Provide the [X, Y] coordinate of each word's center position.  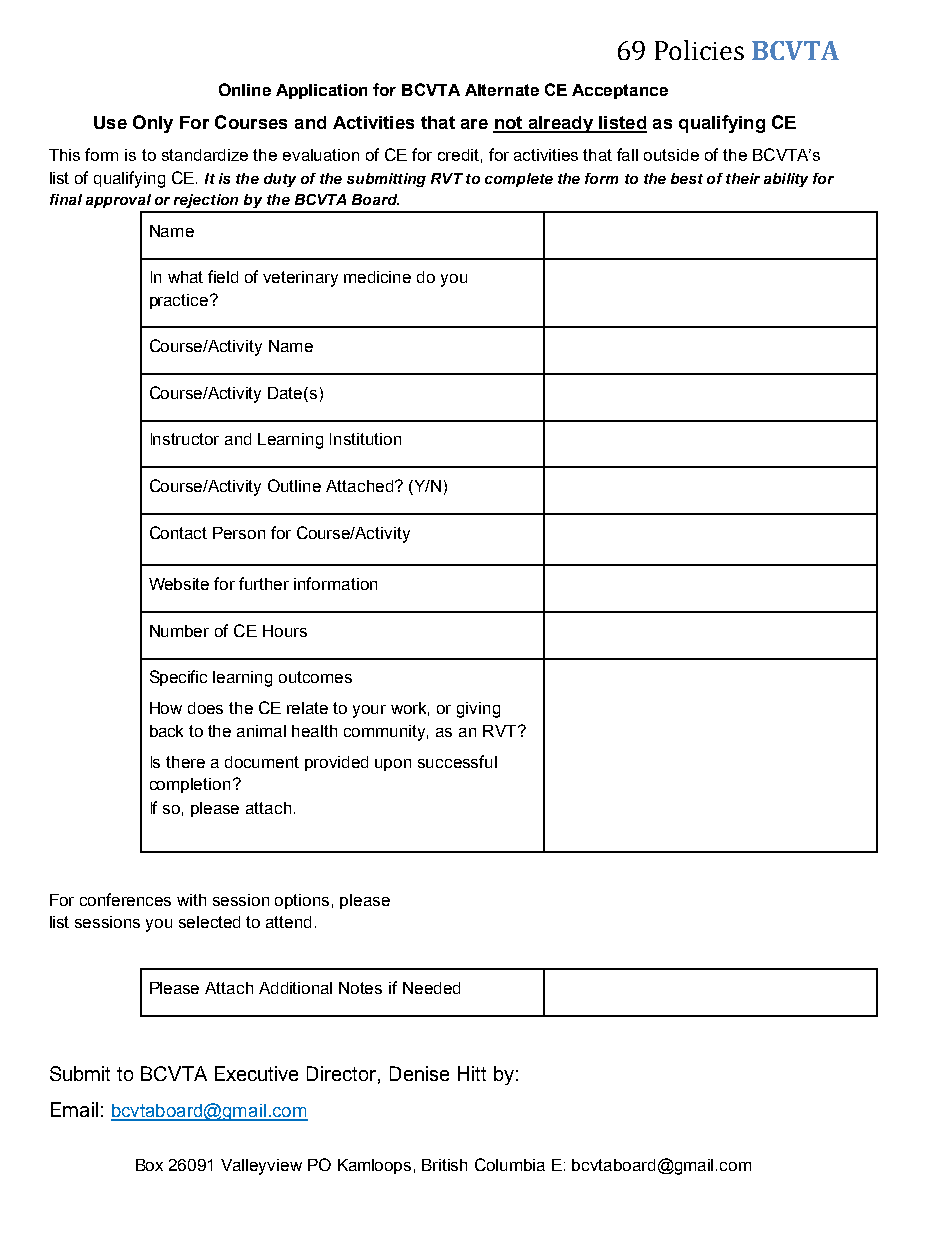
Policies [699, 50]
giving [478, 710]
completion [190, 785]
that [438, 122]
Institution [365, 439]
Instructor [185, 439]
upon [393, 765]
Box [149, 1165]
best [687, 178]
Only [153, 124]
